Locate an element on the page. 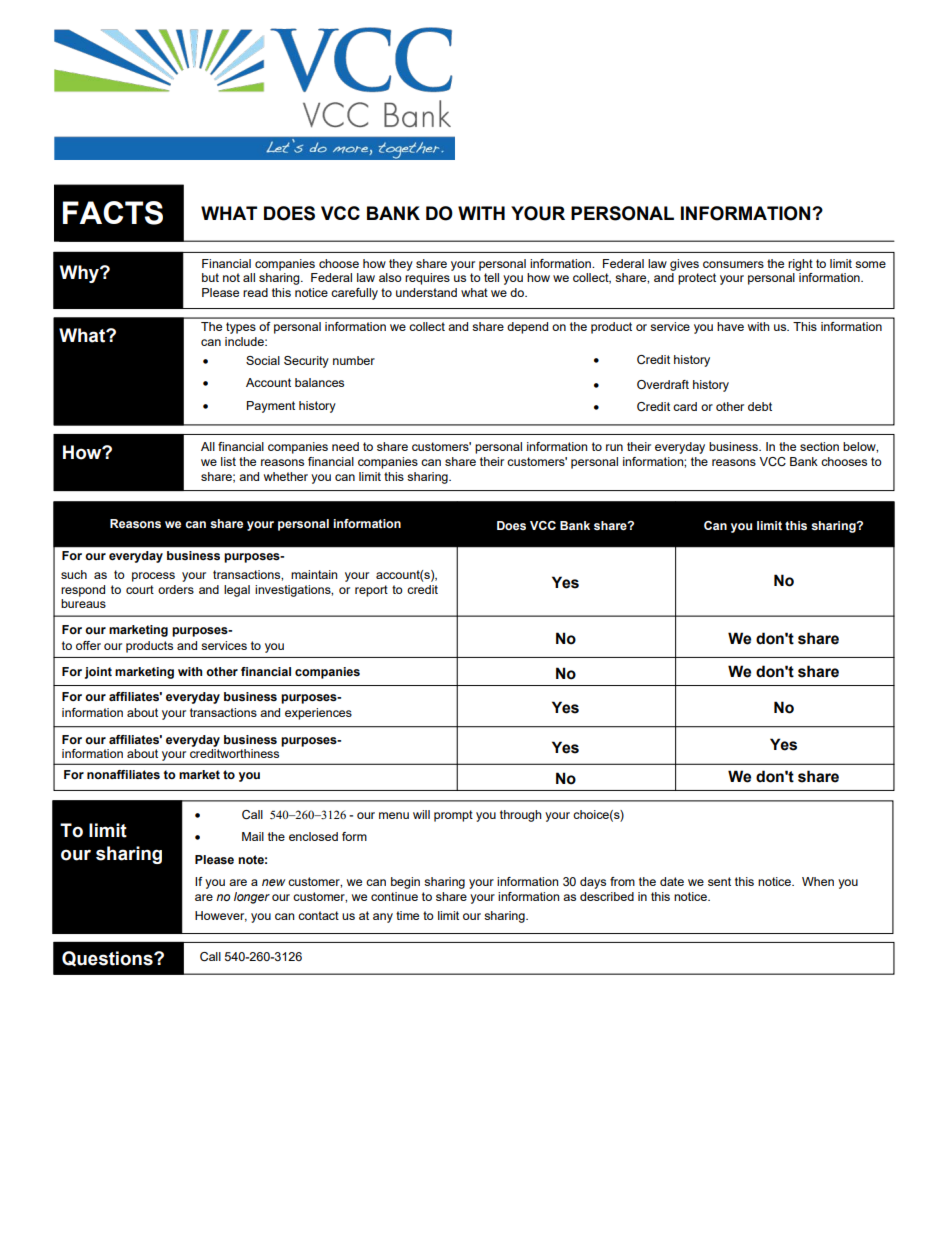 The height and width of the image is (1233, 952). However is located at coordinates (221, 916).
